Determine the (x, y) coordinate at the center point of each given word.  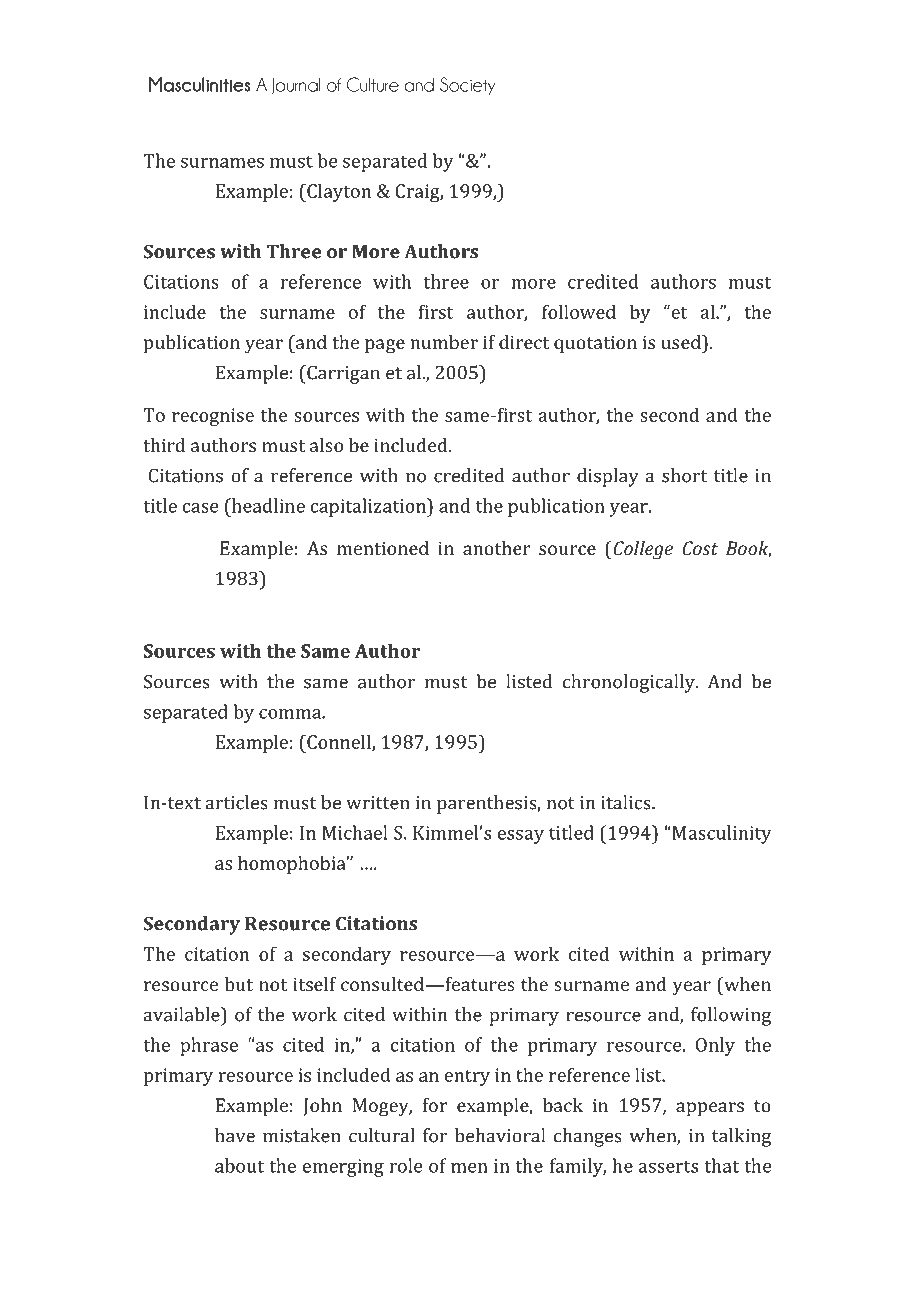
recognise (213, 417)
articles (237, 802)
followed (579, 311)
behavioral (500, 1135)
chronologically (630, 683)
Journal (295, 85)
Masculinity (721, 834)
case (200, 508)
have (235, 1135)
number (444, 342)
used (682, 342)
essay (521, 837)
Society (467, 86)
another (497, 548)
